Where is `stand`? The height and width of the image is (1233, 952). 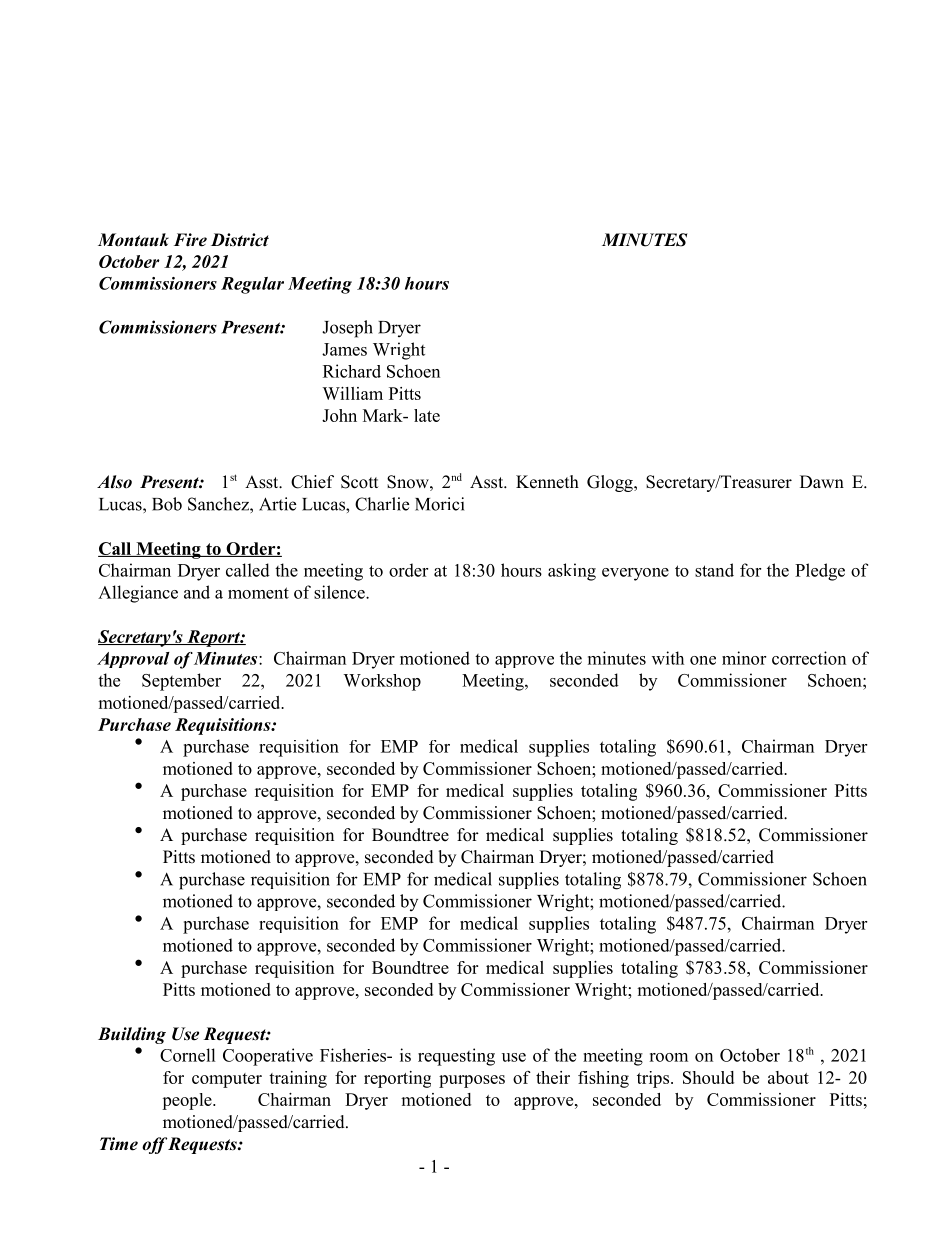 stand is located at coordinates (714, 570).
